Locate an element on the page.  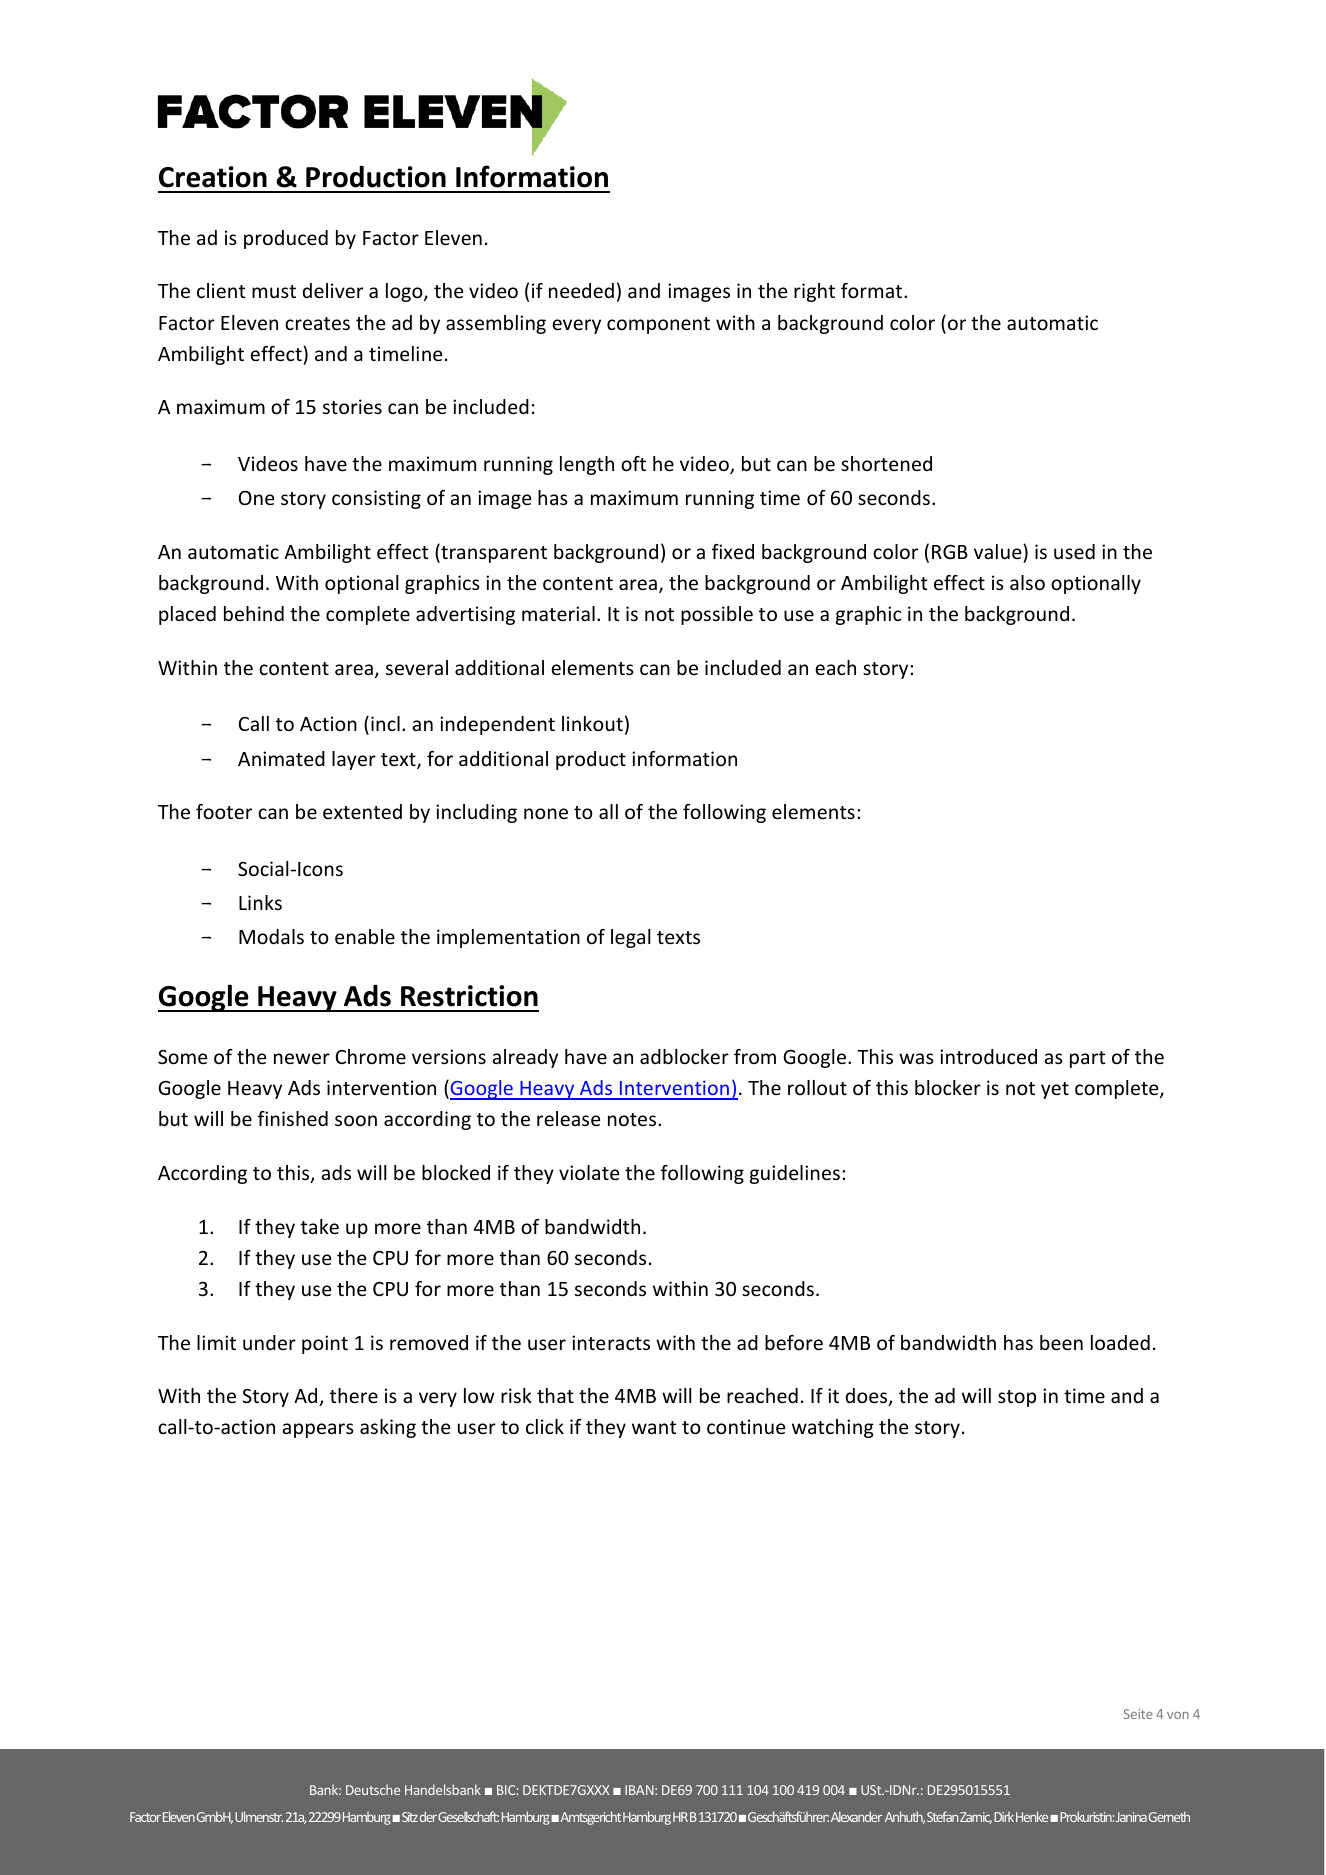
legal is located at coordinates (631, 938).
